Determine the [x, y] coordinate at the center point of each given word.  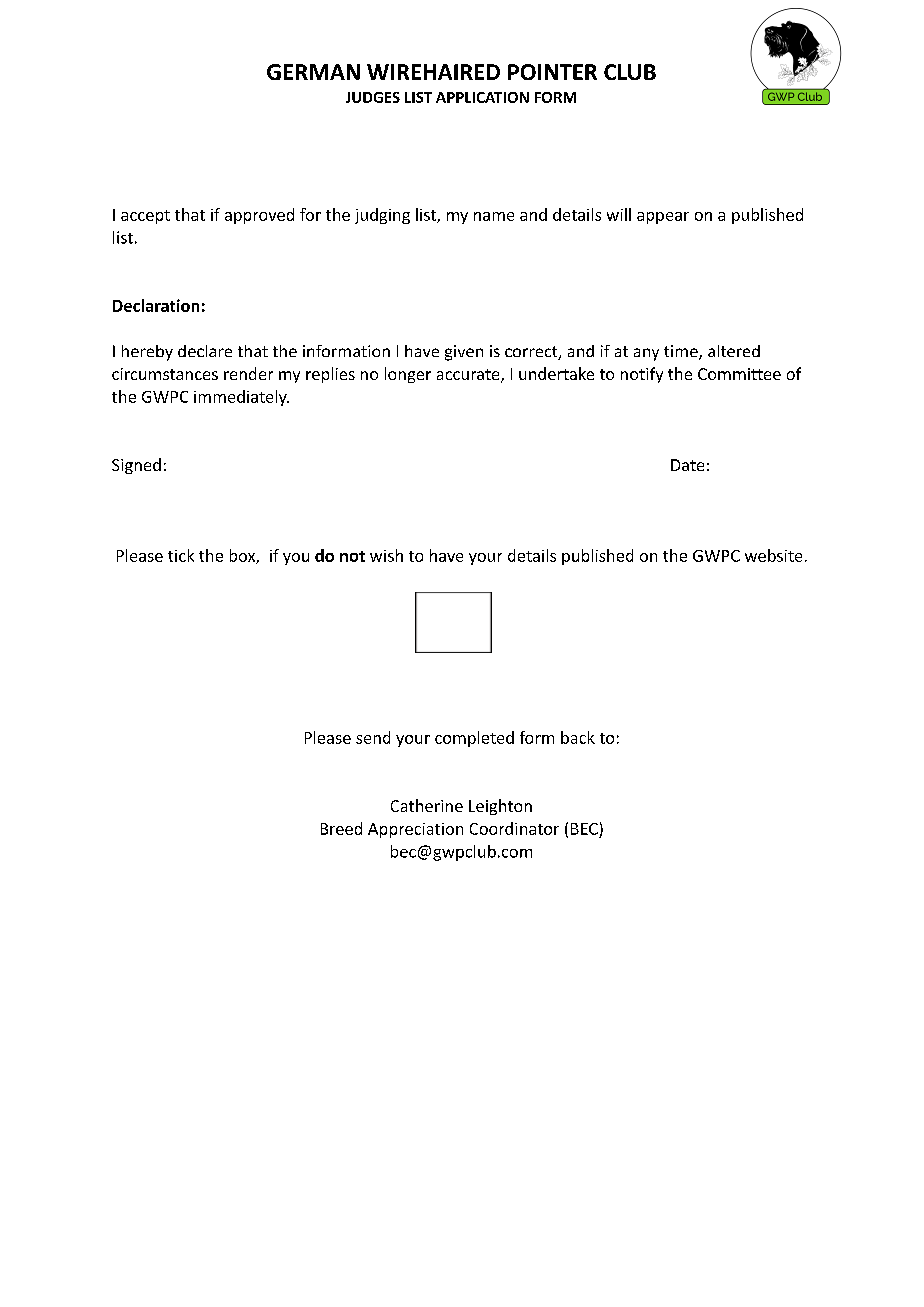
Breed [341, 828]
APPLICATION [482, 97]
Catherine [427, 805]
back [578, 737]
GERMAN [313, 72]
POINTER [552, 72]
